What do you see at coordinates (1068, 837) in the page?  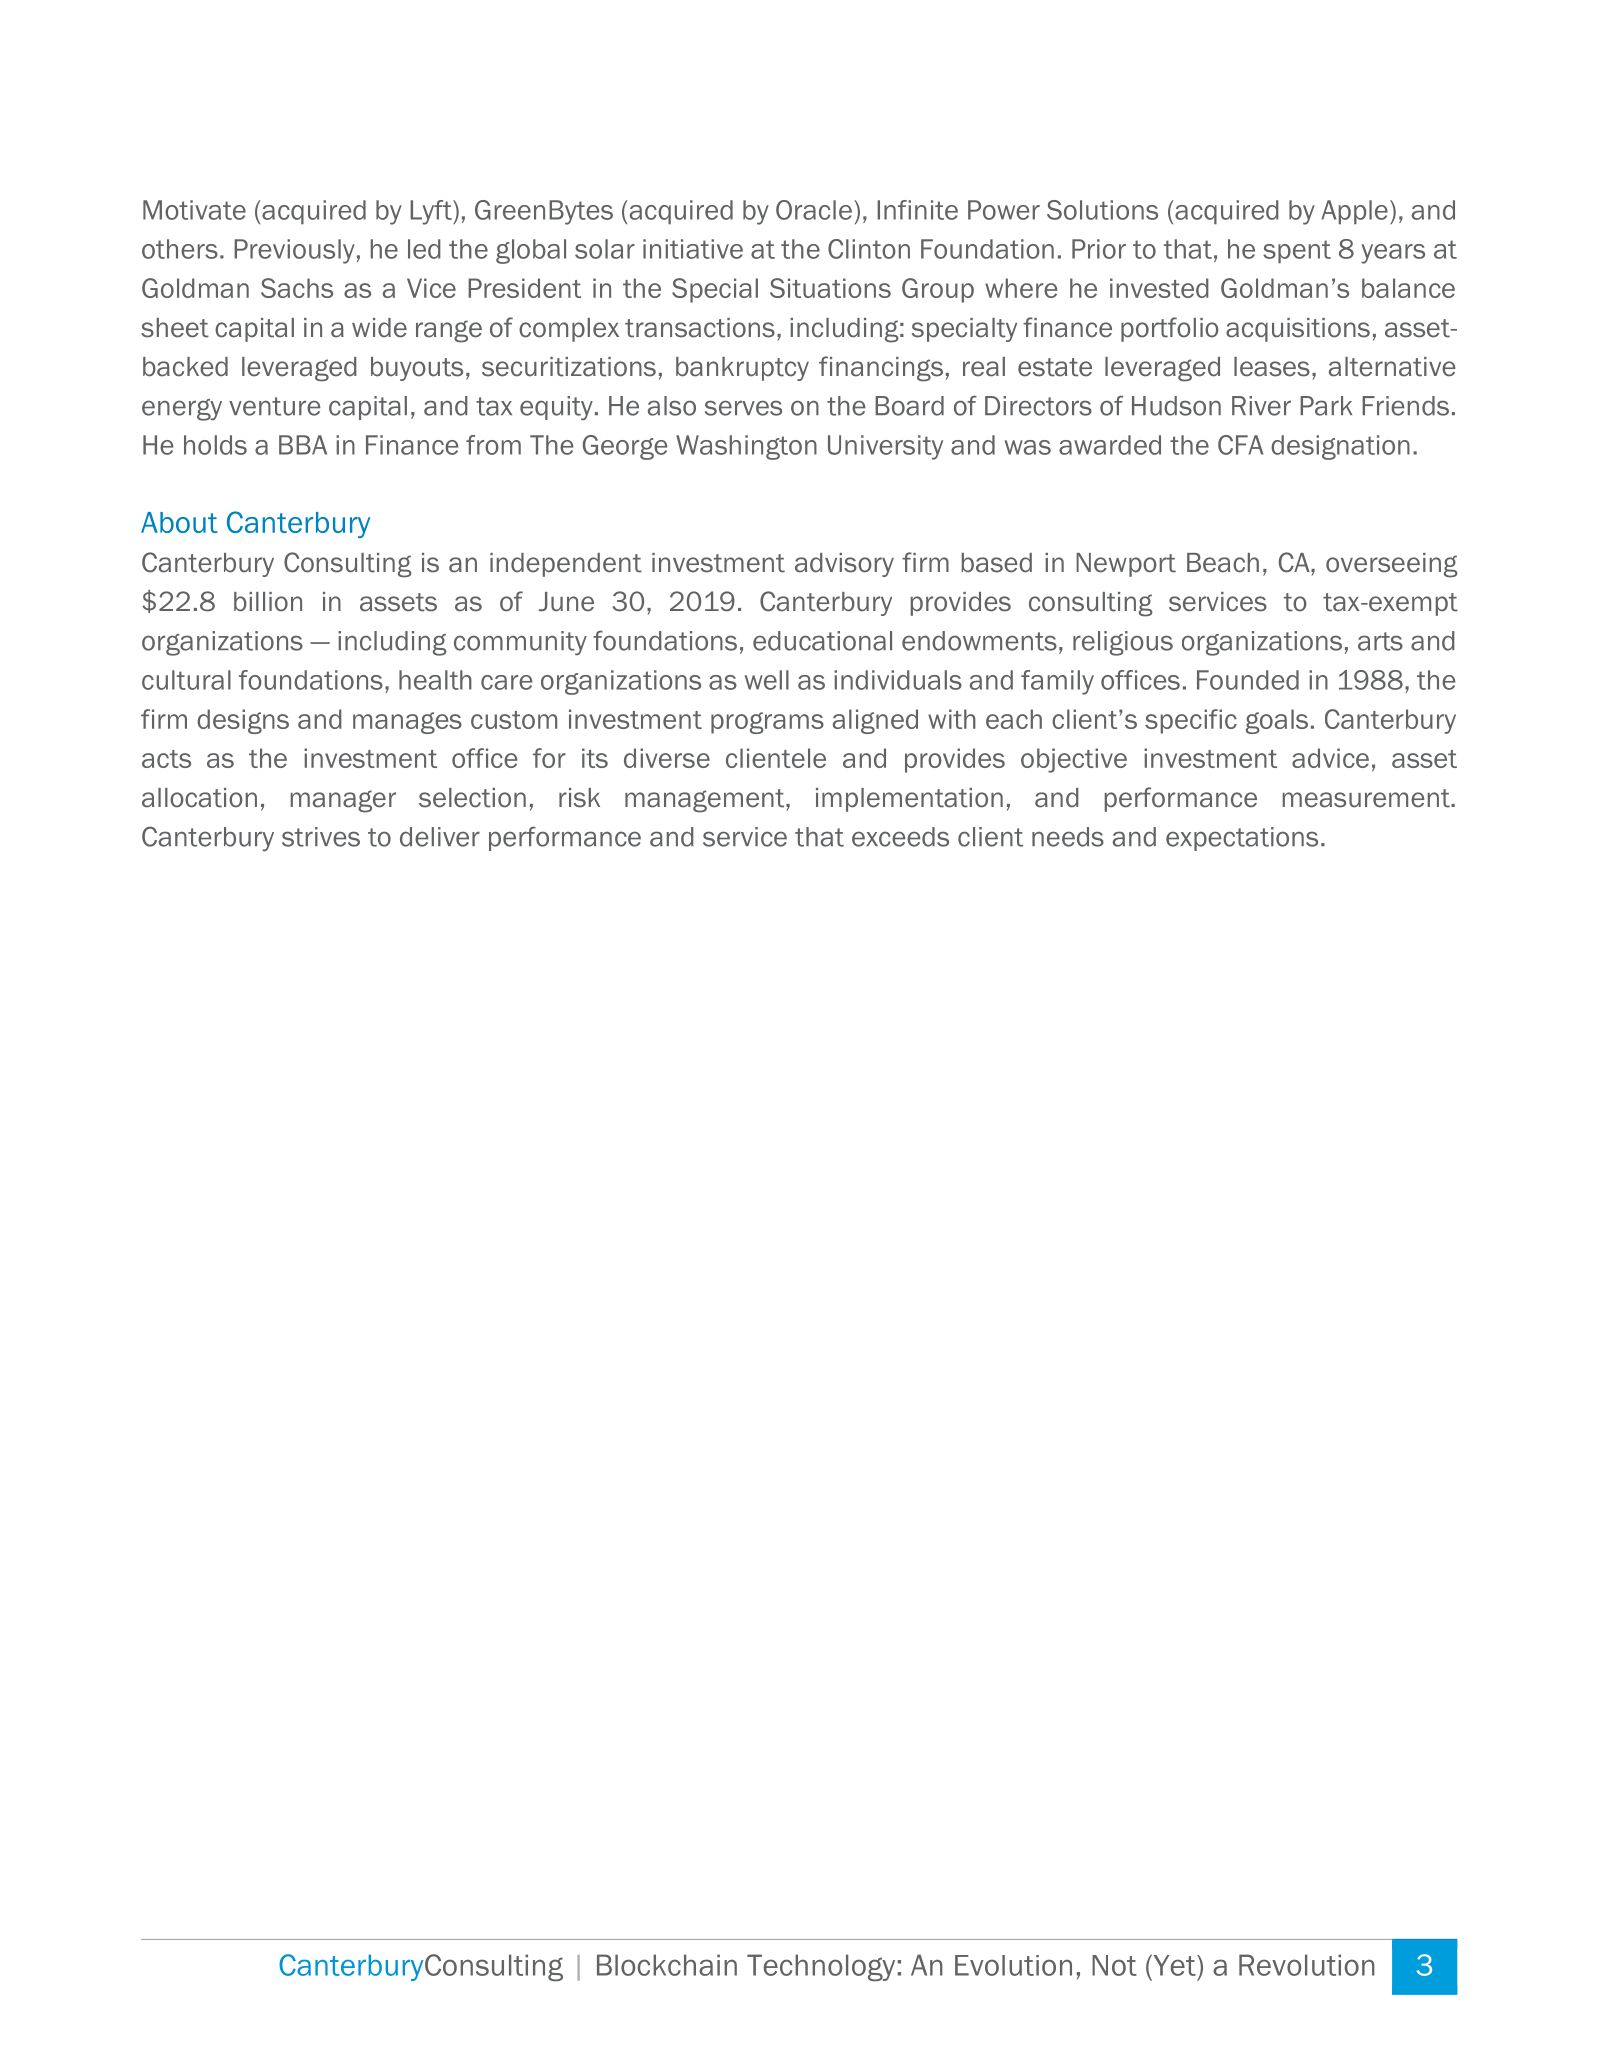 I see `needs` at bounding box center [1068, 837].
